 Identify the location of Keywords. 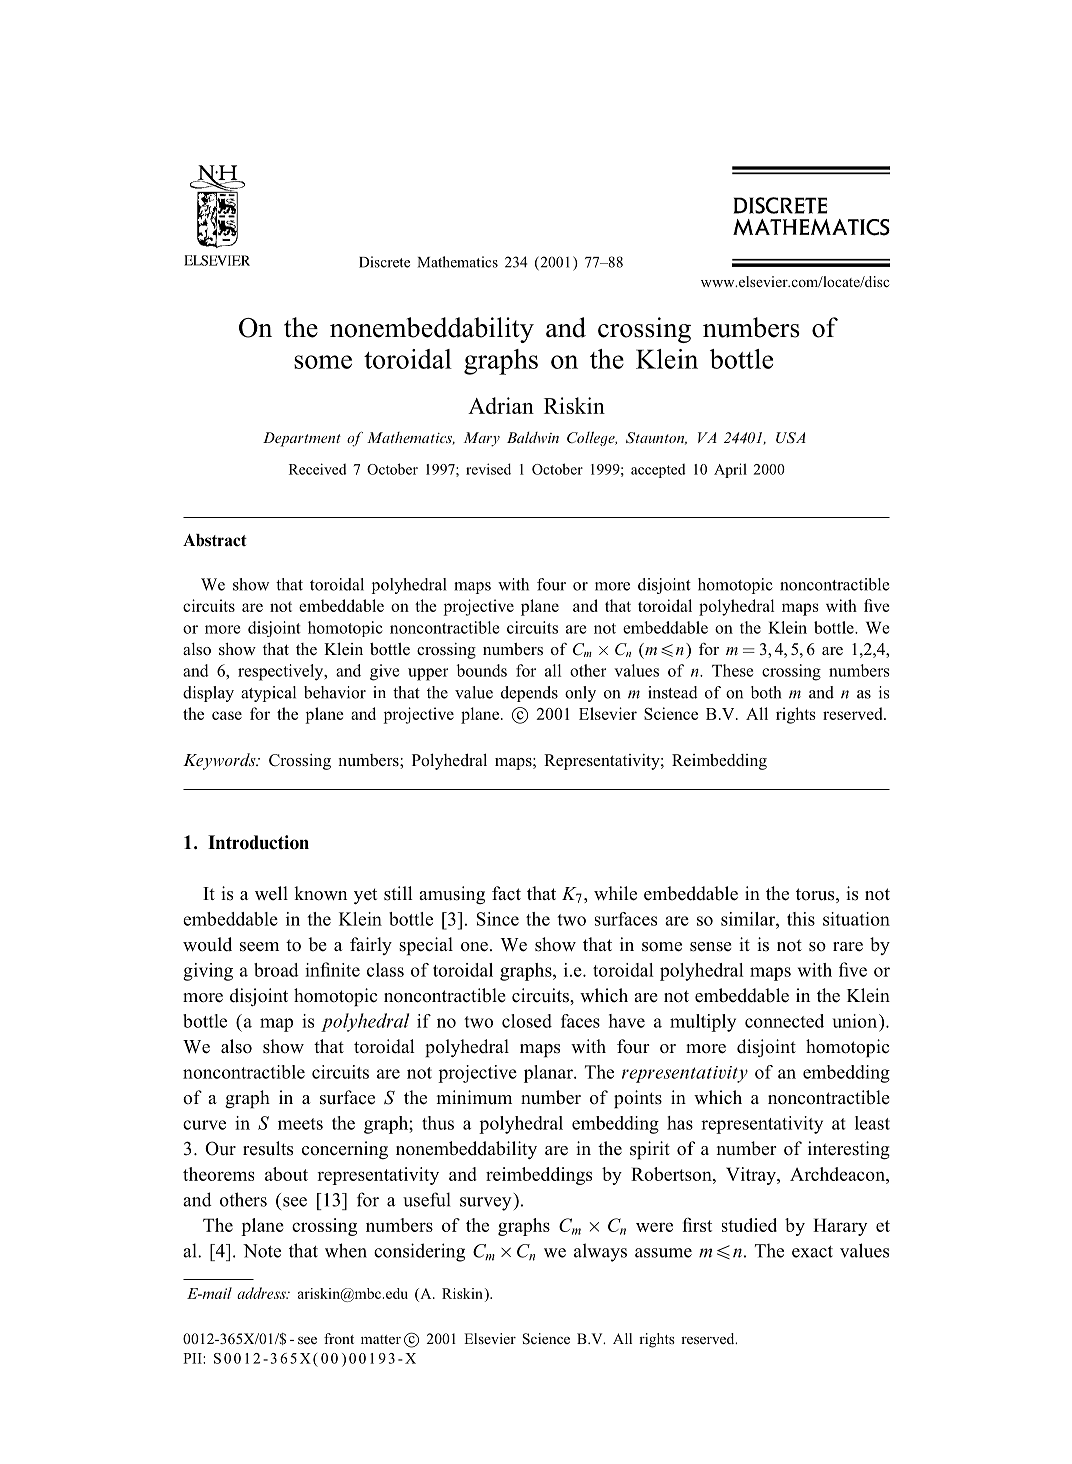
(220, 761).
